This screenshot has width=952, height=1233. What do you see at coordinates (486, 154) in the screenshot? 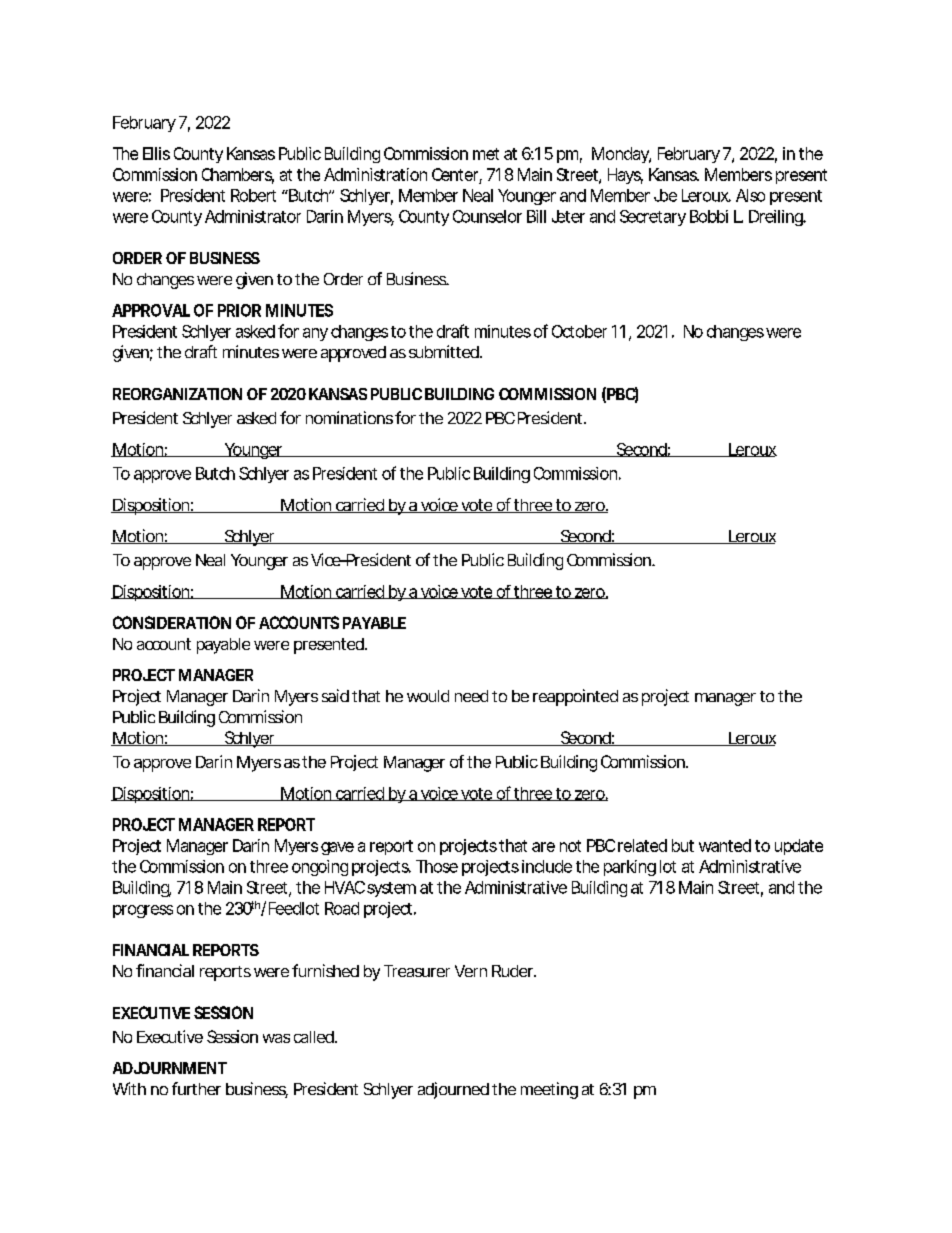
I see `met` at bounding box center [486, 154].
